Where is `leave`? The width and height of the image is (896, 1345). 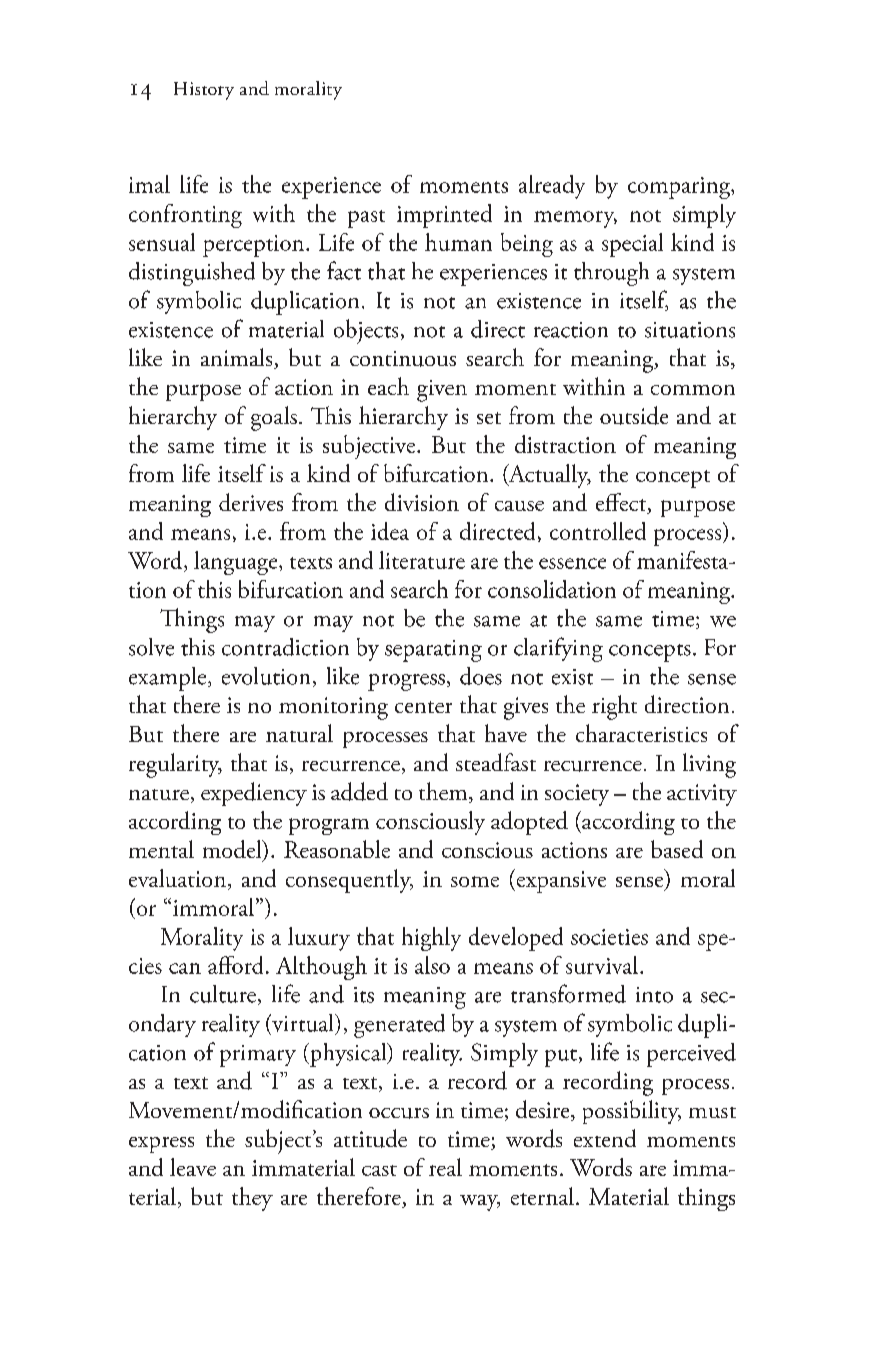 leave is located at coordinates (193, 1167).
